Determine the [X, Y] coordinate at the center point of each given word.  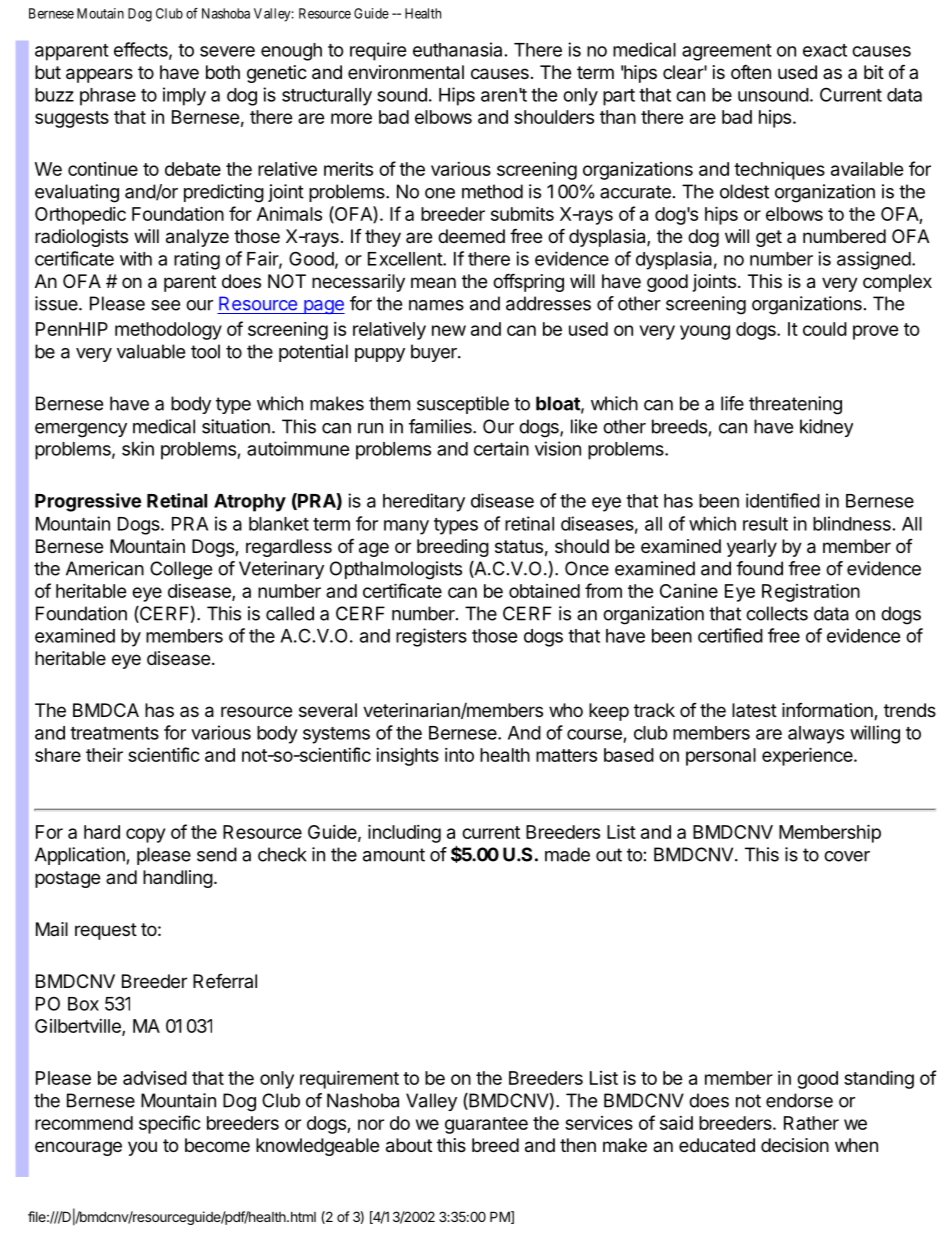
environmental [406, 72]
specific [170, 1124]
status [519, 547]
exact [825, 50]
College [181, 570]
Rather [811, 1123]
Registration [811, 592]
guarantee [486, 1125]
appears [99, 75]
